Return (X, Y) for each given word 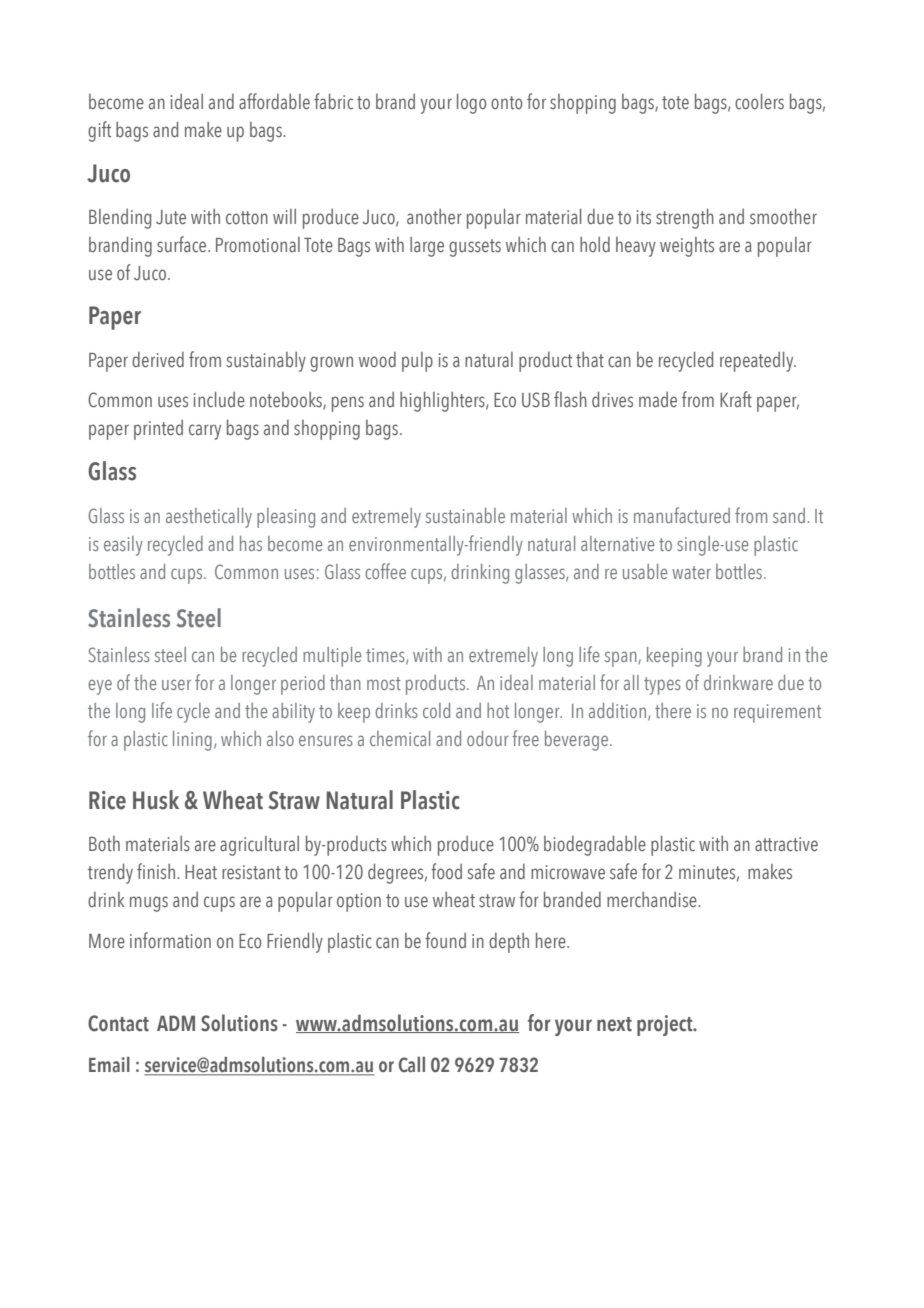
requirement (777, 713)
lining (192, 741)
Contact (118, 1023)
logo (472, 104)
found (445, 940)
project (666, 1025)
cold (436, 710)
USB (536, 400)
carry (205, 432)
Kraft (736, 399)
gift (99, 131)
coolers (759, 101)
